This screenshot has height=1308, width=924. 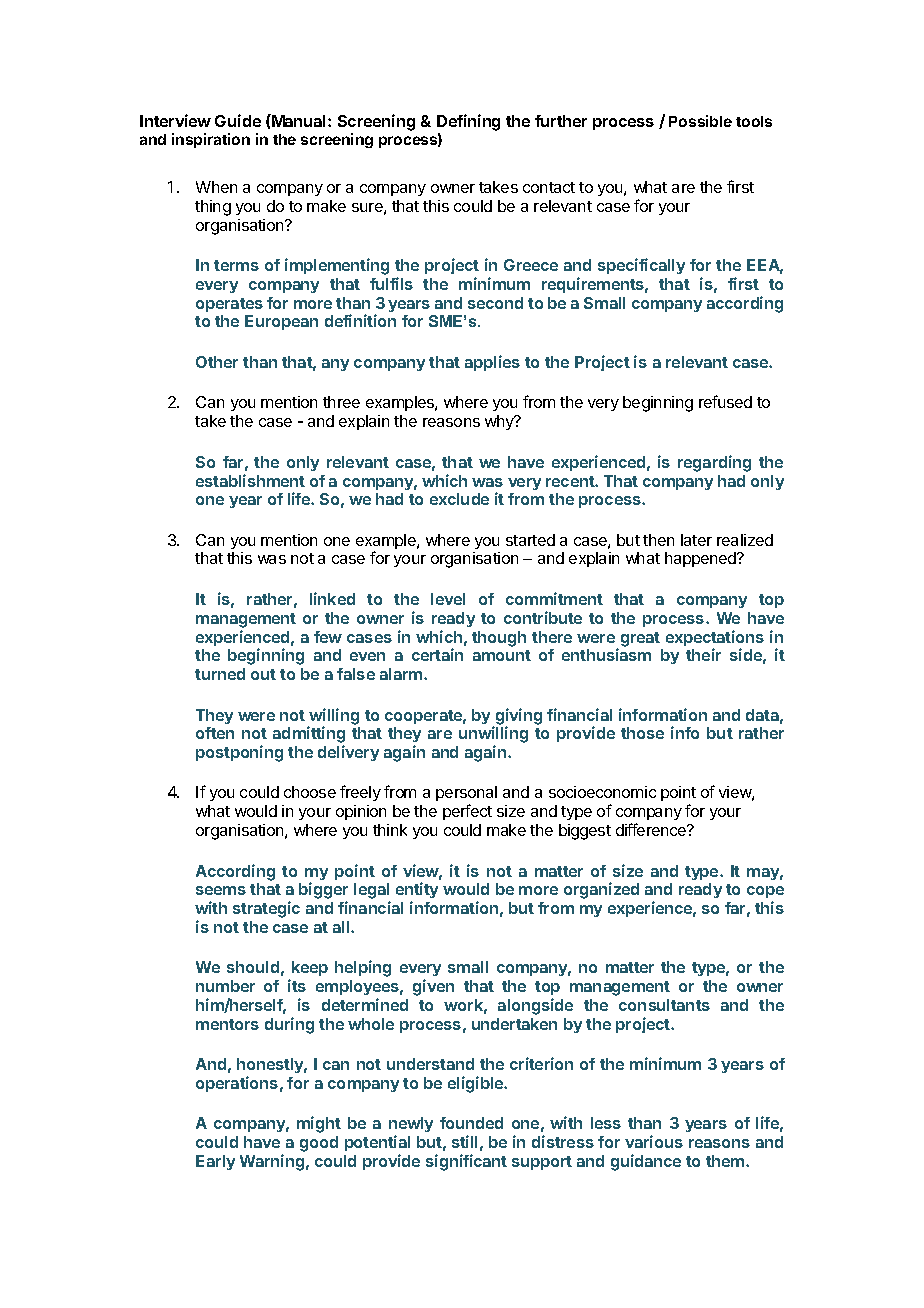 What do you see at coordinates (725, 401) in the screenshot?
I see `refused` at bounding box center [725, 401].
